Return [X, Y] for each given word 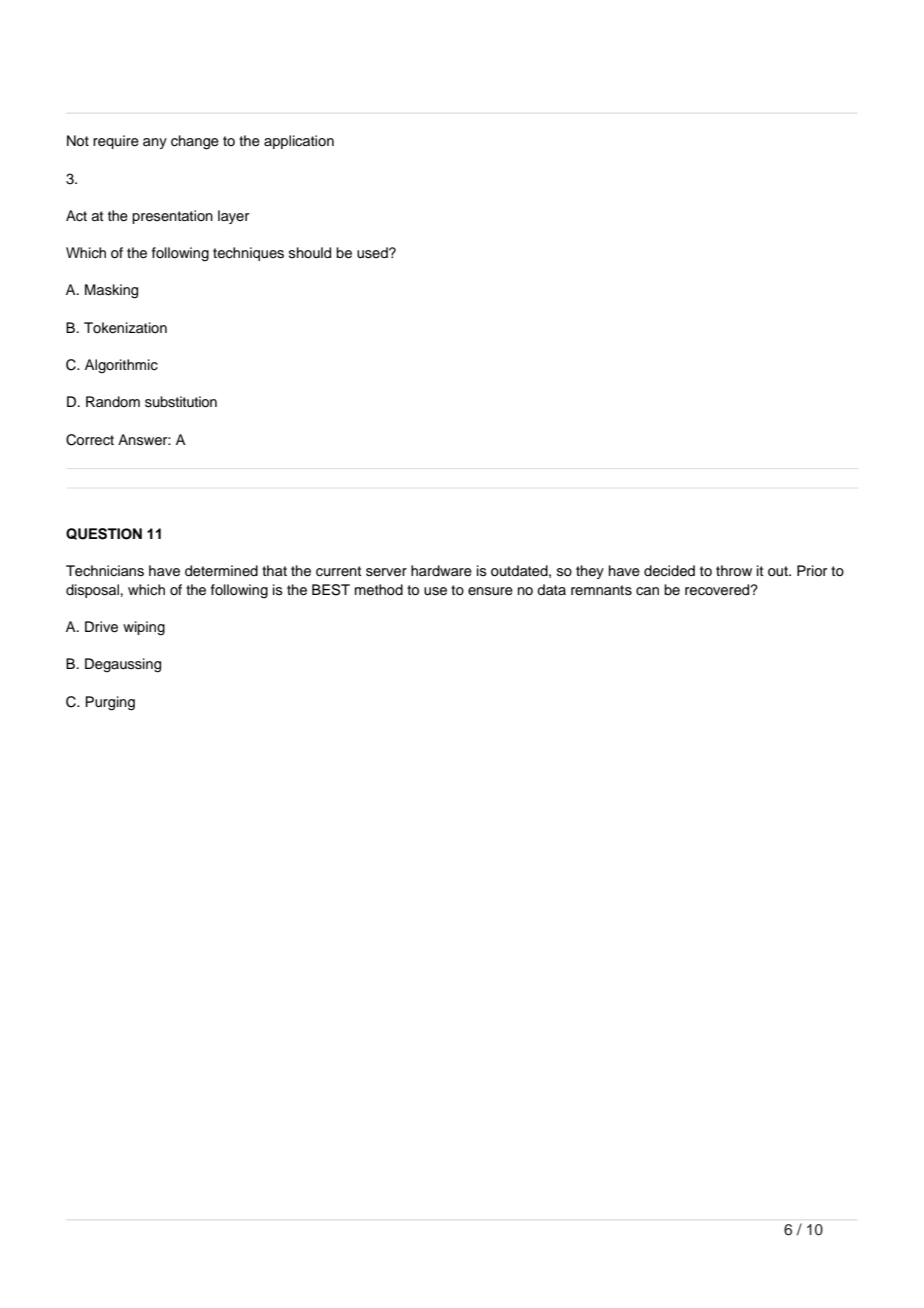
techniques [248, 254]
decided [669, 571]
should [310, 253]
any [155, 143]
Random [113, 401]
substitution [181, 402]
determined [221, 571]
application [299, 142]
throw [734, 571]
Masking [111, 291]
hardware [441, 571]
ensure [490, 591]
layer [233, 217]
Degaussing [123, 665]
